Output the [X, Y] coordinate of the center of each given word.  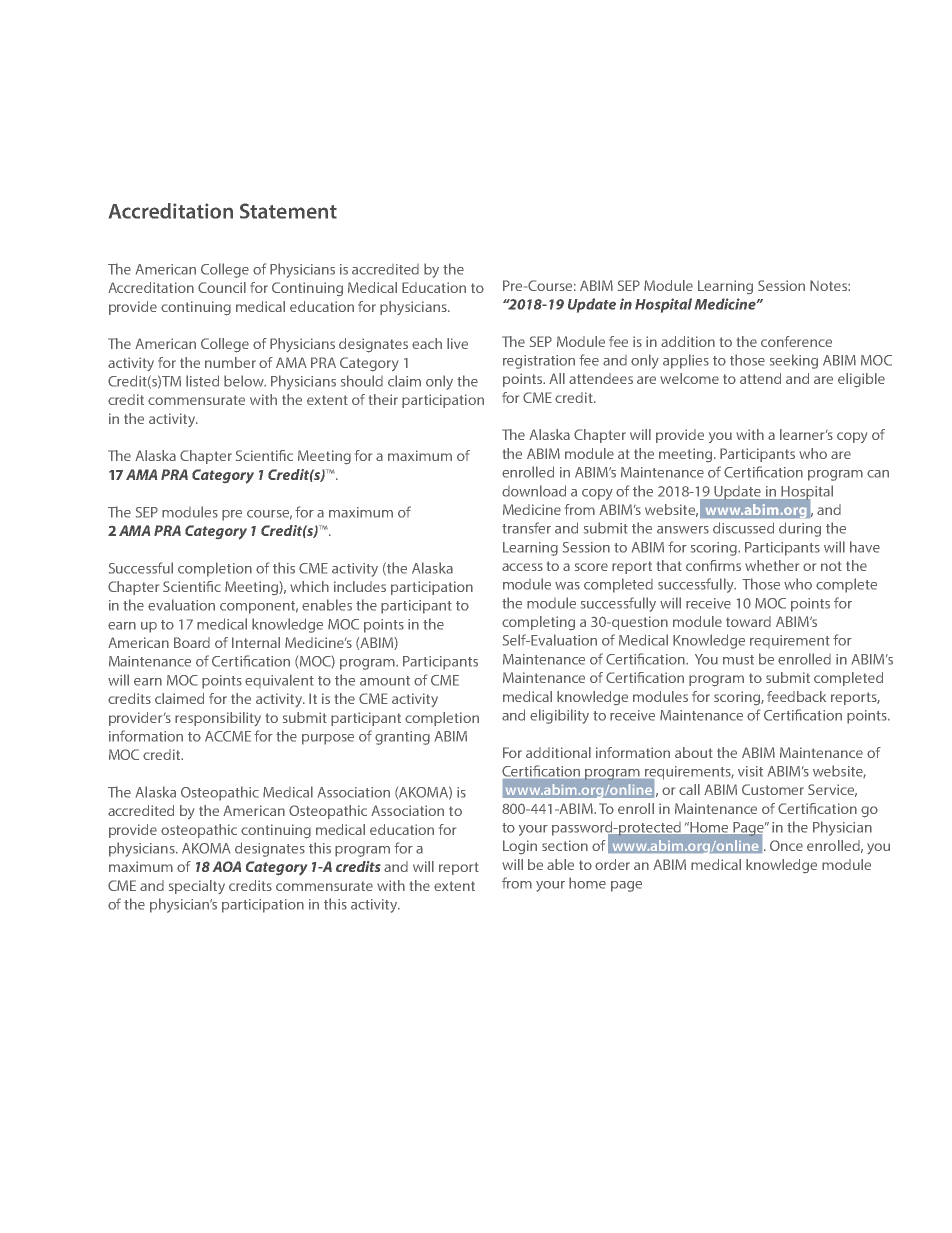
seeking [794, 361]
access [522, 567]
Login [520, 847]
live [457, 343]
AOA [227, 866]
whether [772, 565]
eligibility [559, 716]
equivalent [279, 681]
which [309, 586]
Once [786, 845]
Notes [829, 285]
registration [539, 362]
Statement [288, 211]
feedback [796, 696]
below [245, 381]
